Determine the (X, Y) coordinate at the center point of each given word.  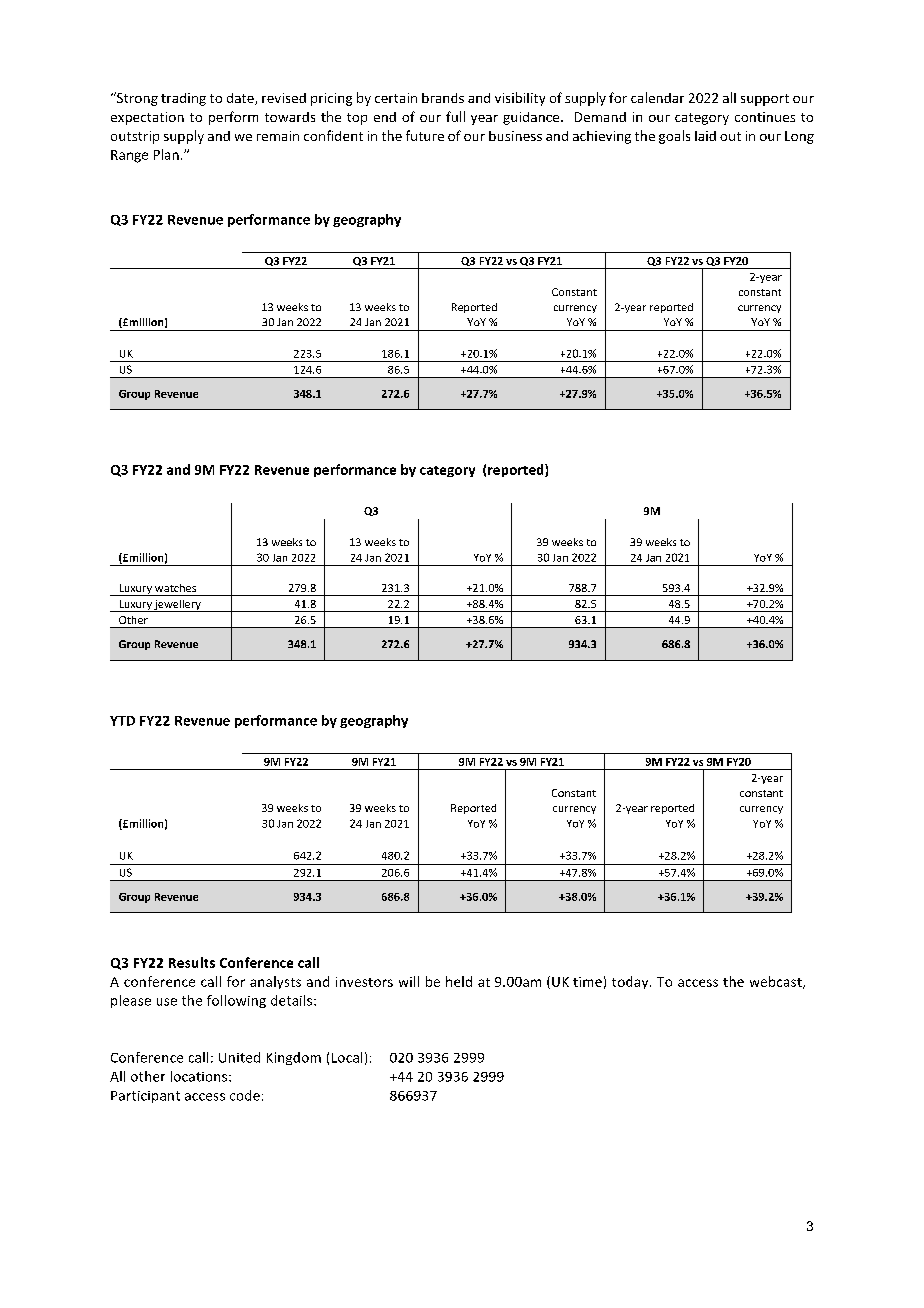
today (631, 982)
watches (175, 588)
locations (200, 1076)
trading (183, 99)
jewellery (178, 606)
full (455, 116)
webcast (777, 982)
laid (705, 136)
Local (347, 1057)
